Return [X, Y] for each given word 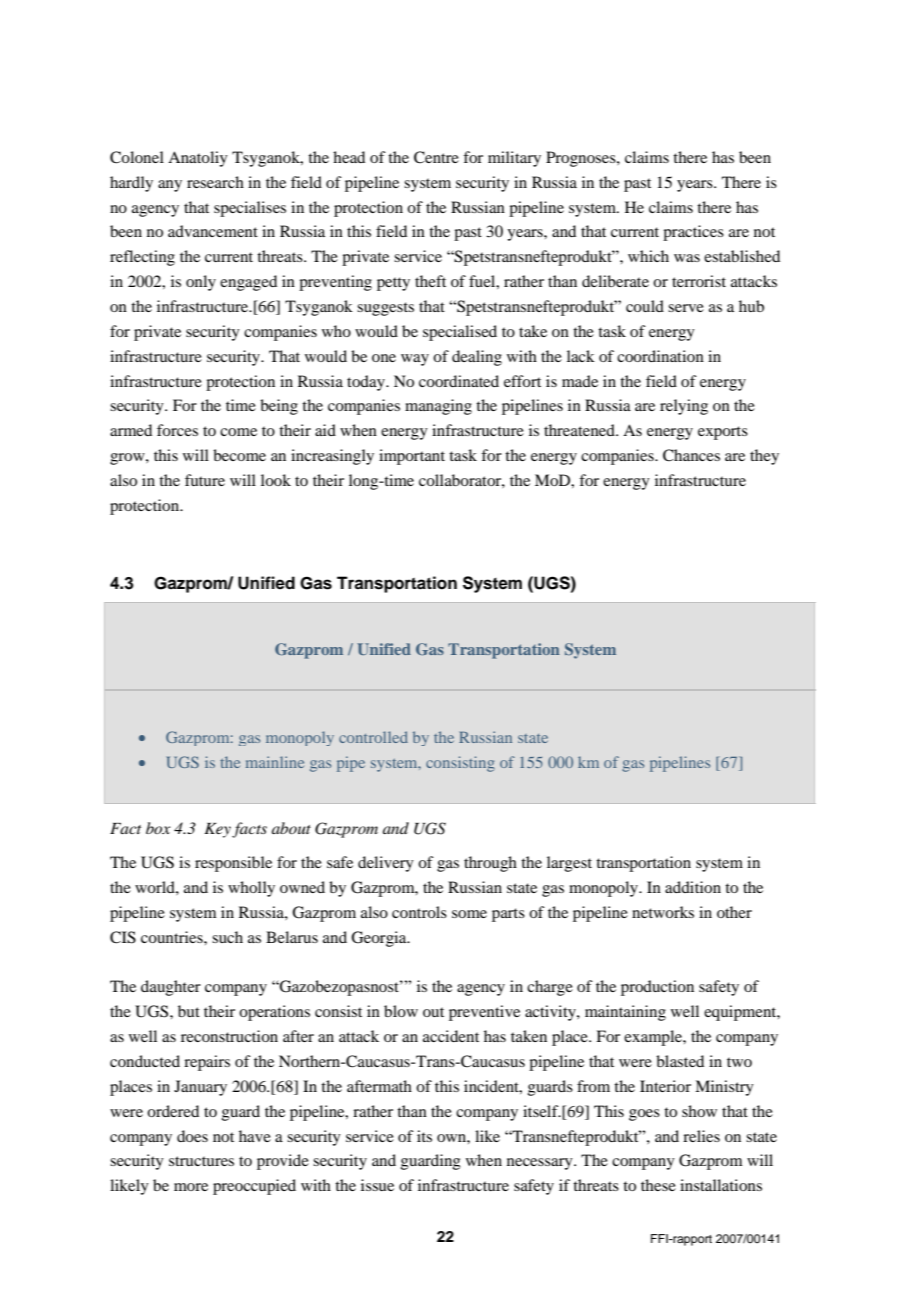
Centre [436, 157]
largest [569, 864]
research [215, 182]
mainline [275, 762]
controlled [373, 737]
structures [201, 1161]
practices [693, 233]
